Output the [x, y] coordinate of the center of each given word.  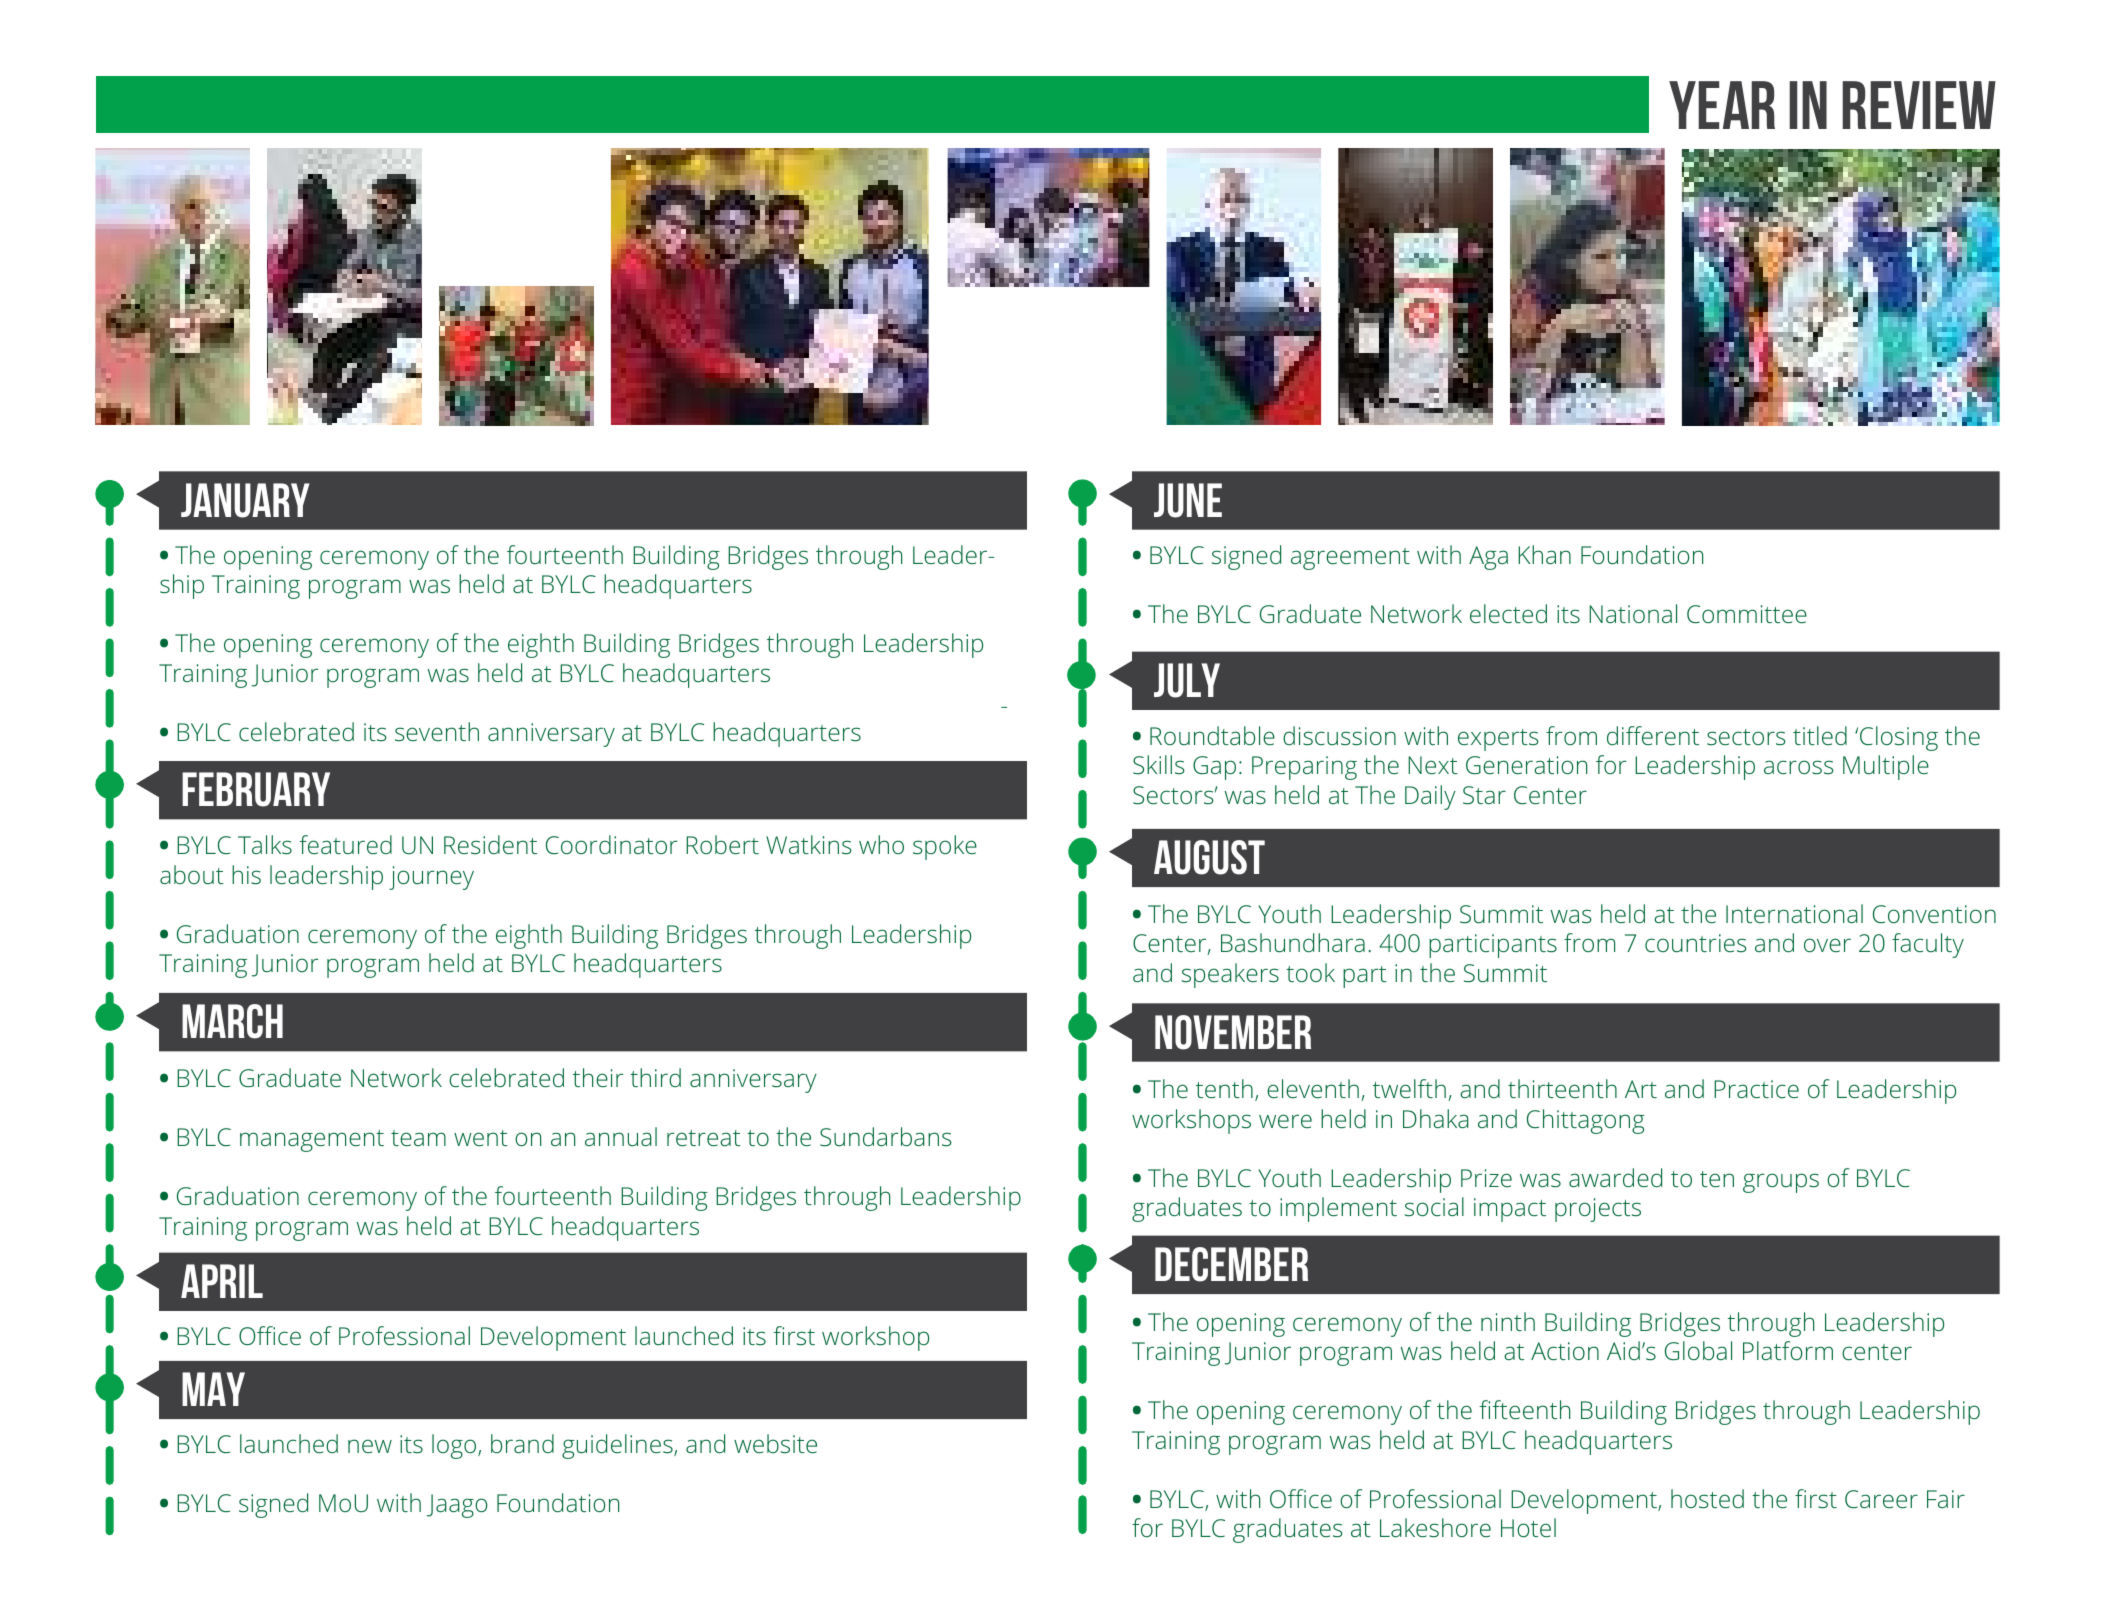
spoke [945, 847]
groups [1781, 1183]
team [418, 1138]
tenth [1224, 1088]
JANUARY [245, 500]
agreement [1350, 559]
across [1799, 767]
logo [455, 1446]
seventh [437, 731]
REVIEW [1919, 105]
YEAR [1722, 105]
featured [345, 844]
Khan [1544, 554]
